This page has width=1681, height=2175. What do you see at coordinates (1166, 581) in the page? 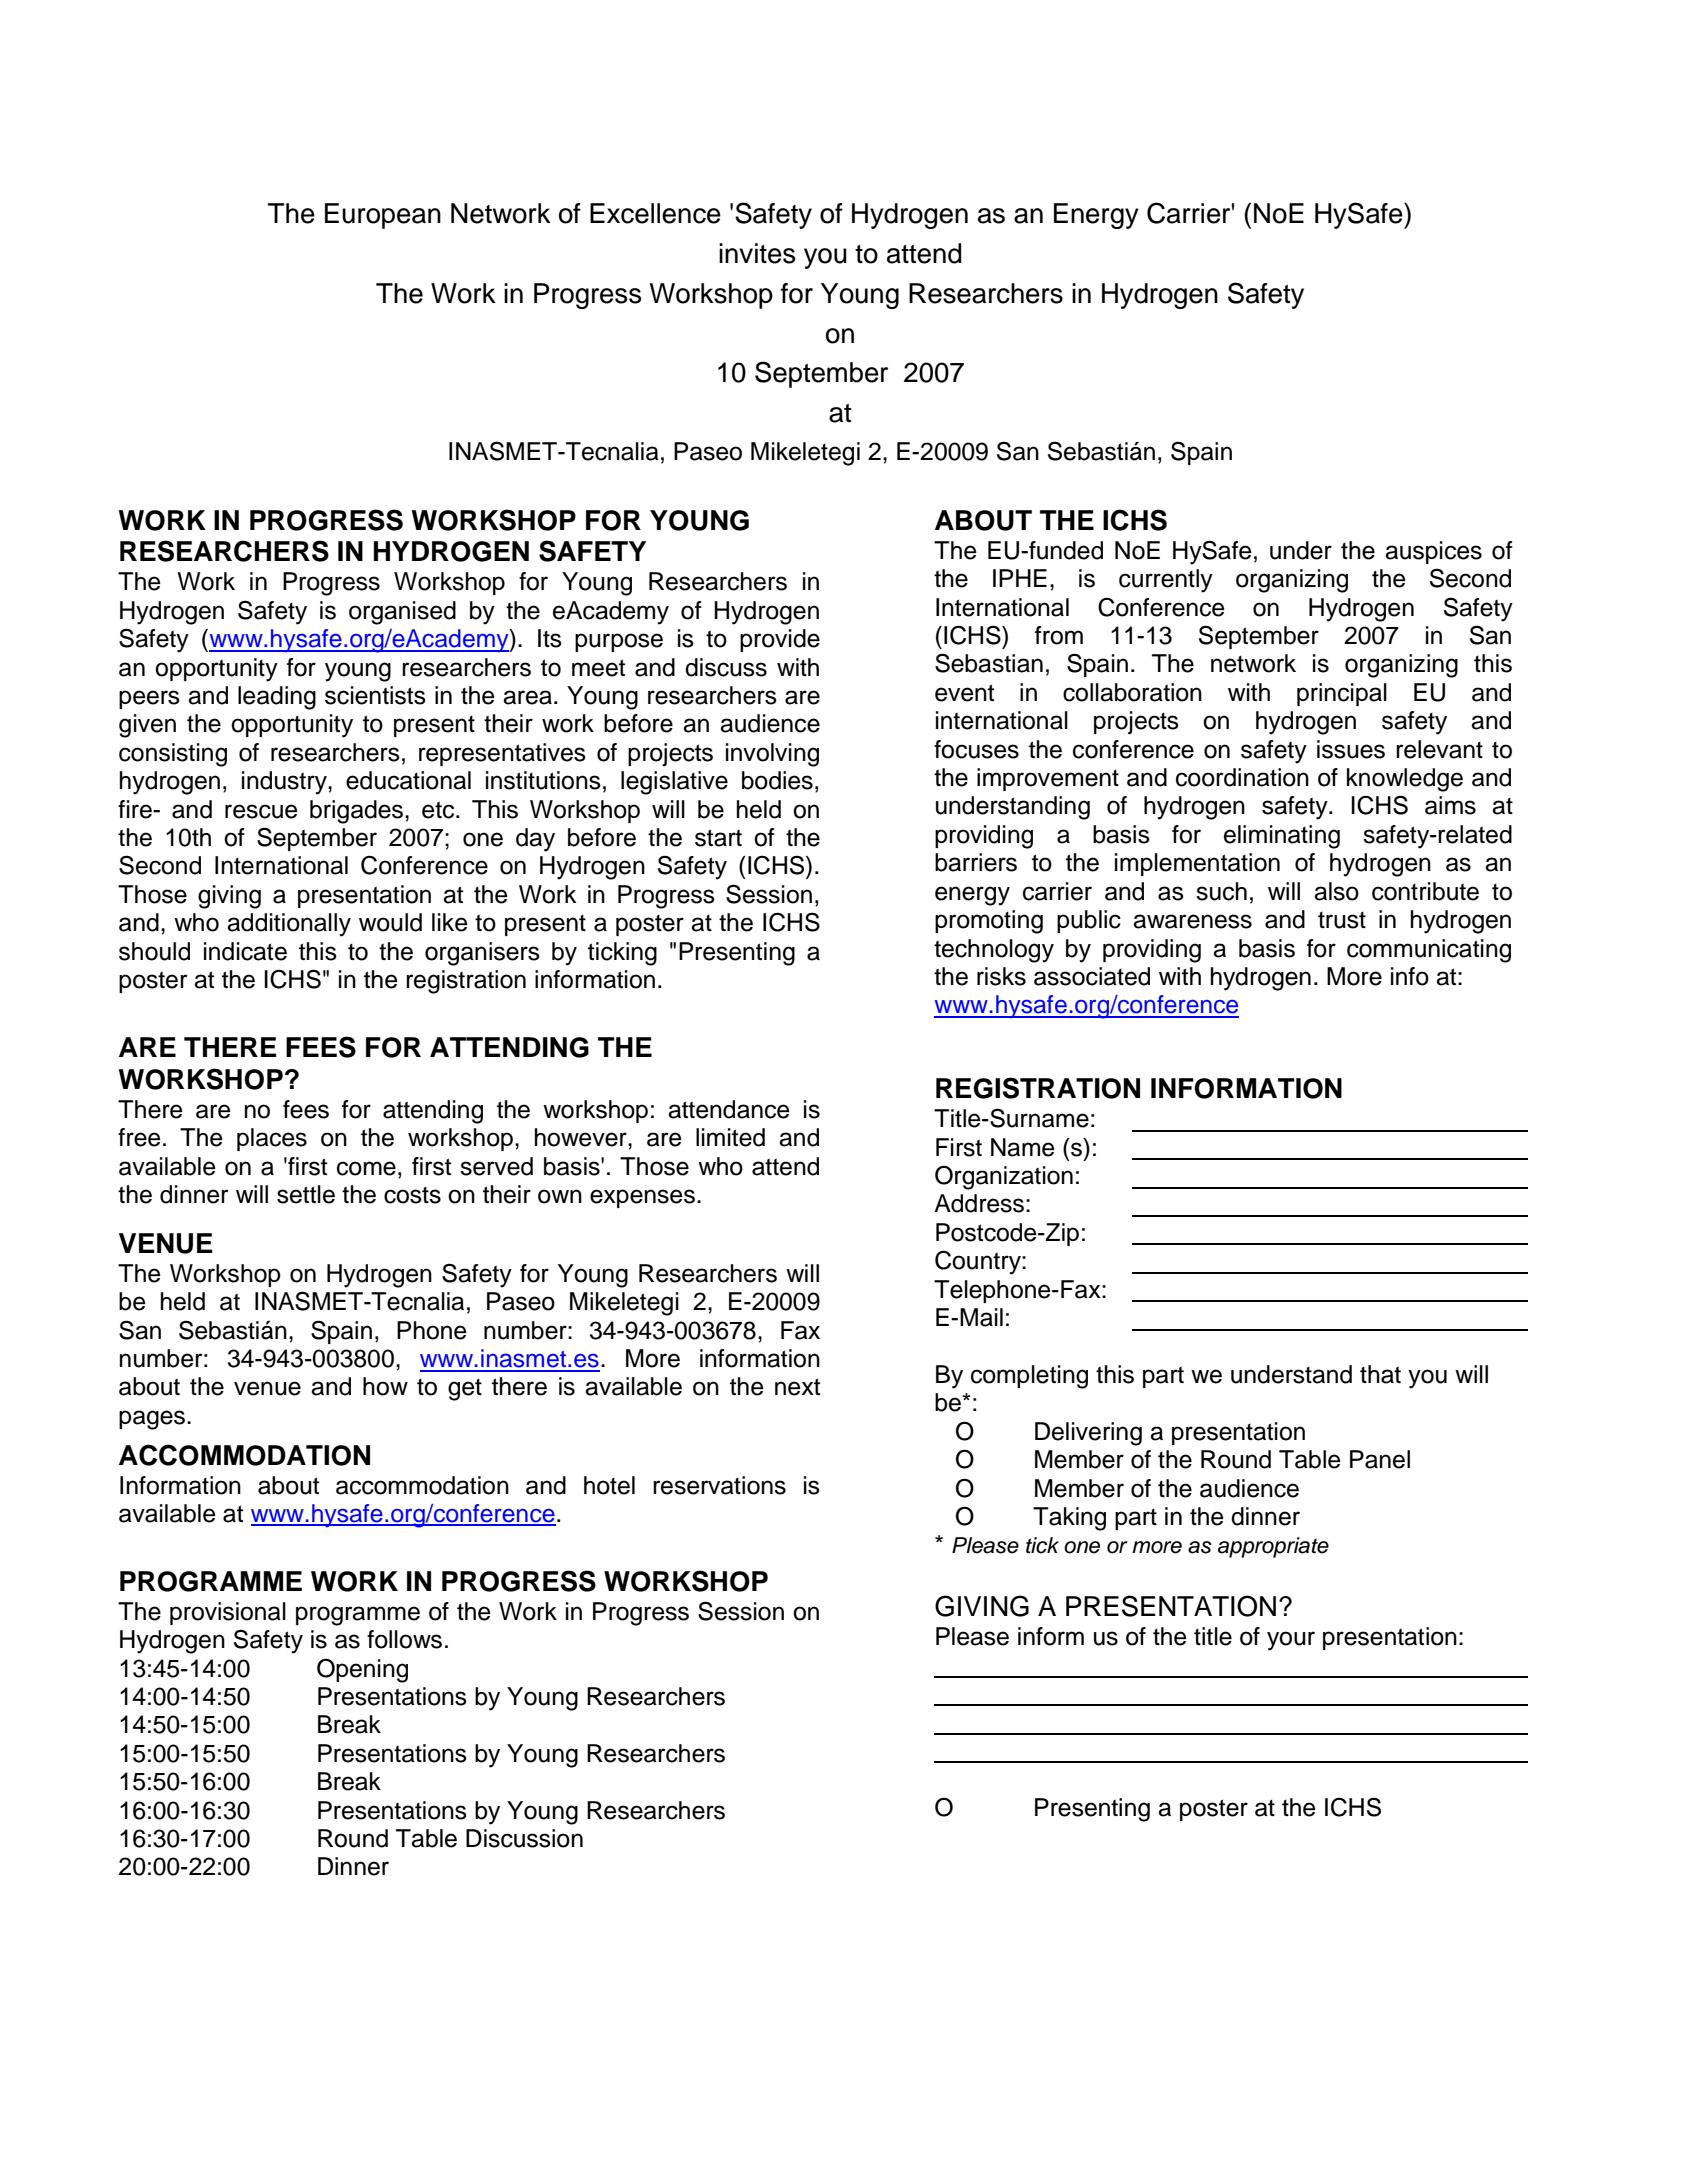
I see `currently` at bounding box center [1166, 581].
